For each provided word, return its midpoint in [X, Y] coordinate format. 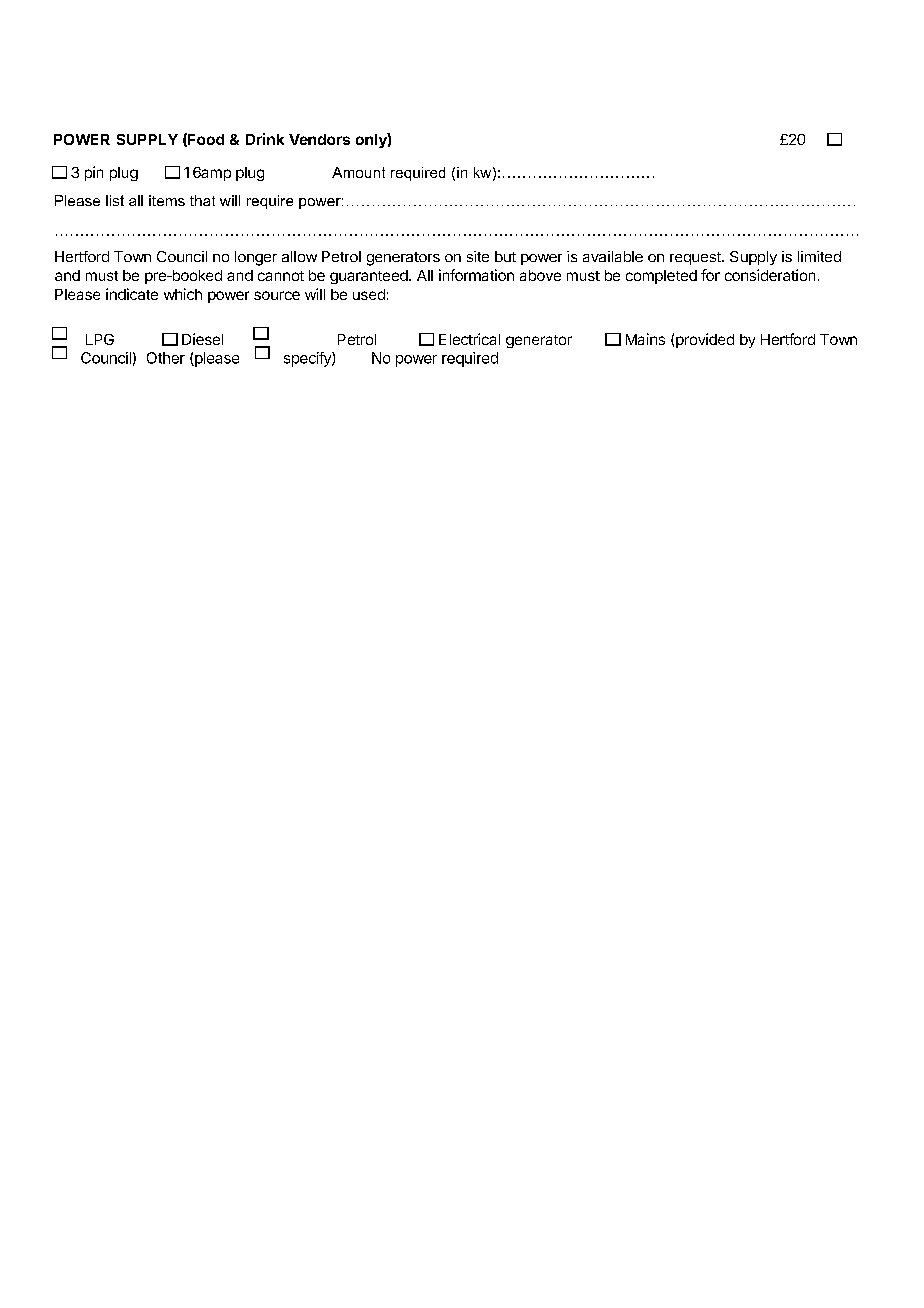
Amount [358, 172]
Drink [265, 139]
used [369, 294]
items [167, 200]
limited [819, 256]
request [696, 258]
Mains [645, 339]
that [202, 200]
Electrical [469, 339]
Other [166, 358]
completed [661, 277]
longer [256, 258]
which [183, 294]
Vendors [319, 139]
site [478, 256]
